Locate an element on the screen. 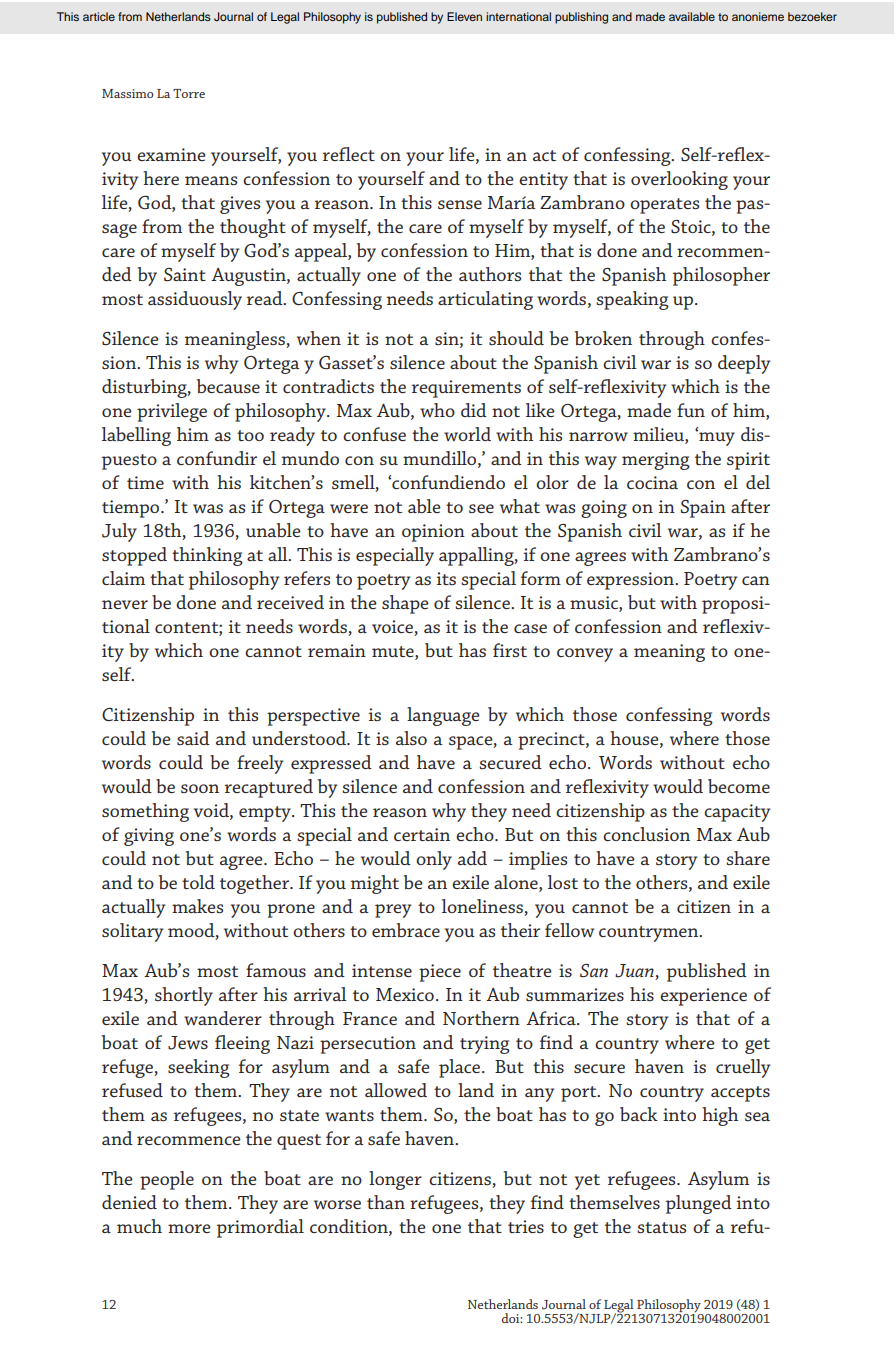 This screenshot has width=895, height=1372. certain is located at coordinates (422, 834).
